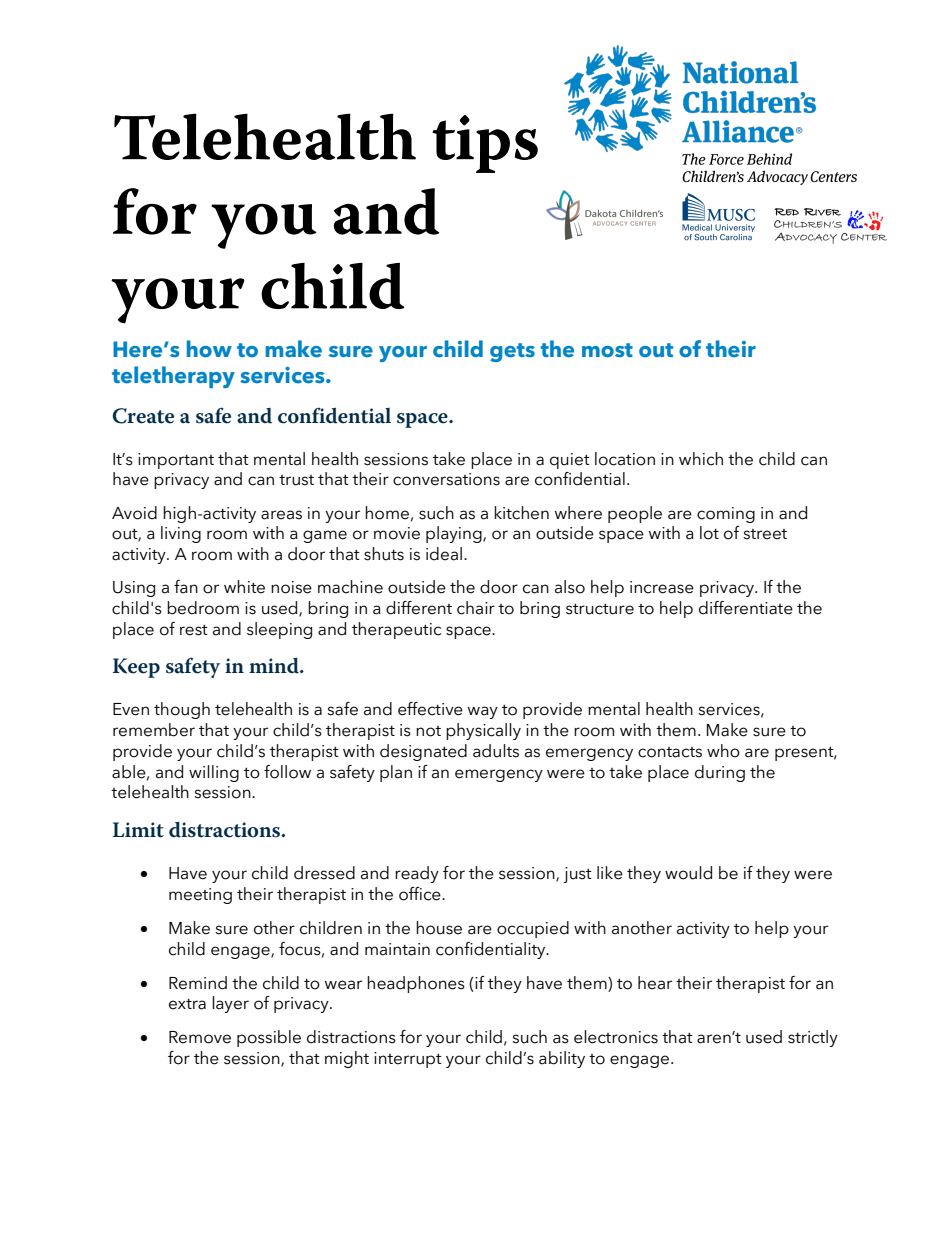 Image resolution: width=952 pixels, height=1233 pixels. Describe the element at coordinates (200, 1037) in the document. I see `Remove` at that location.
